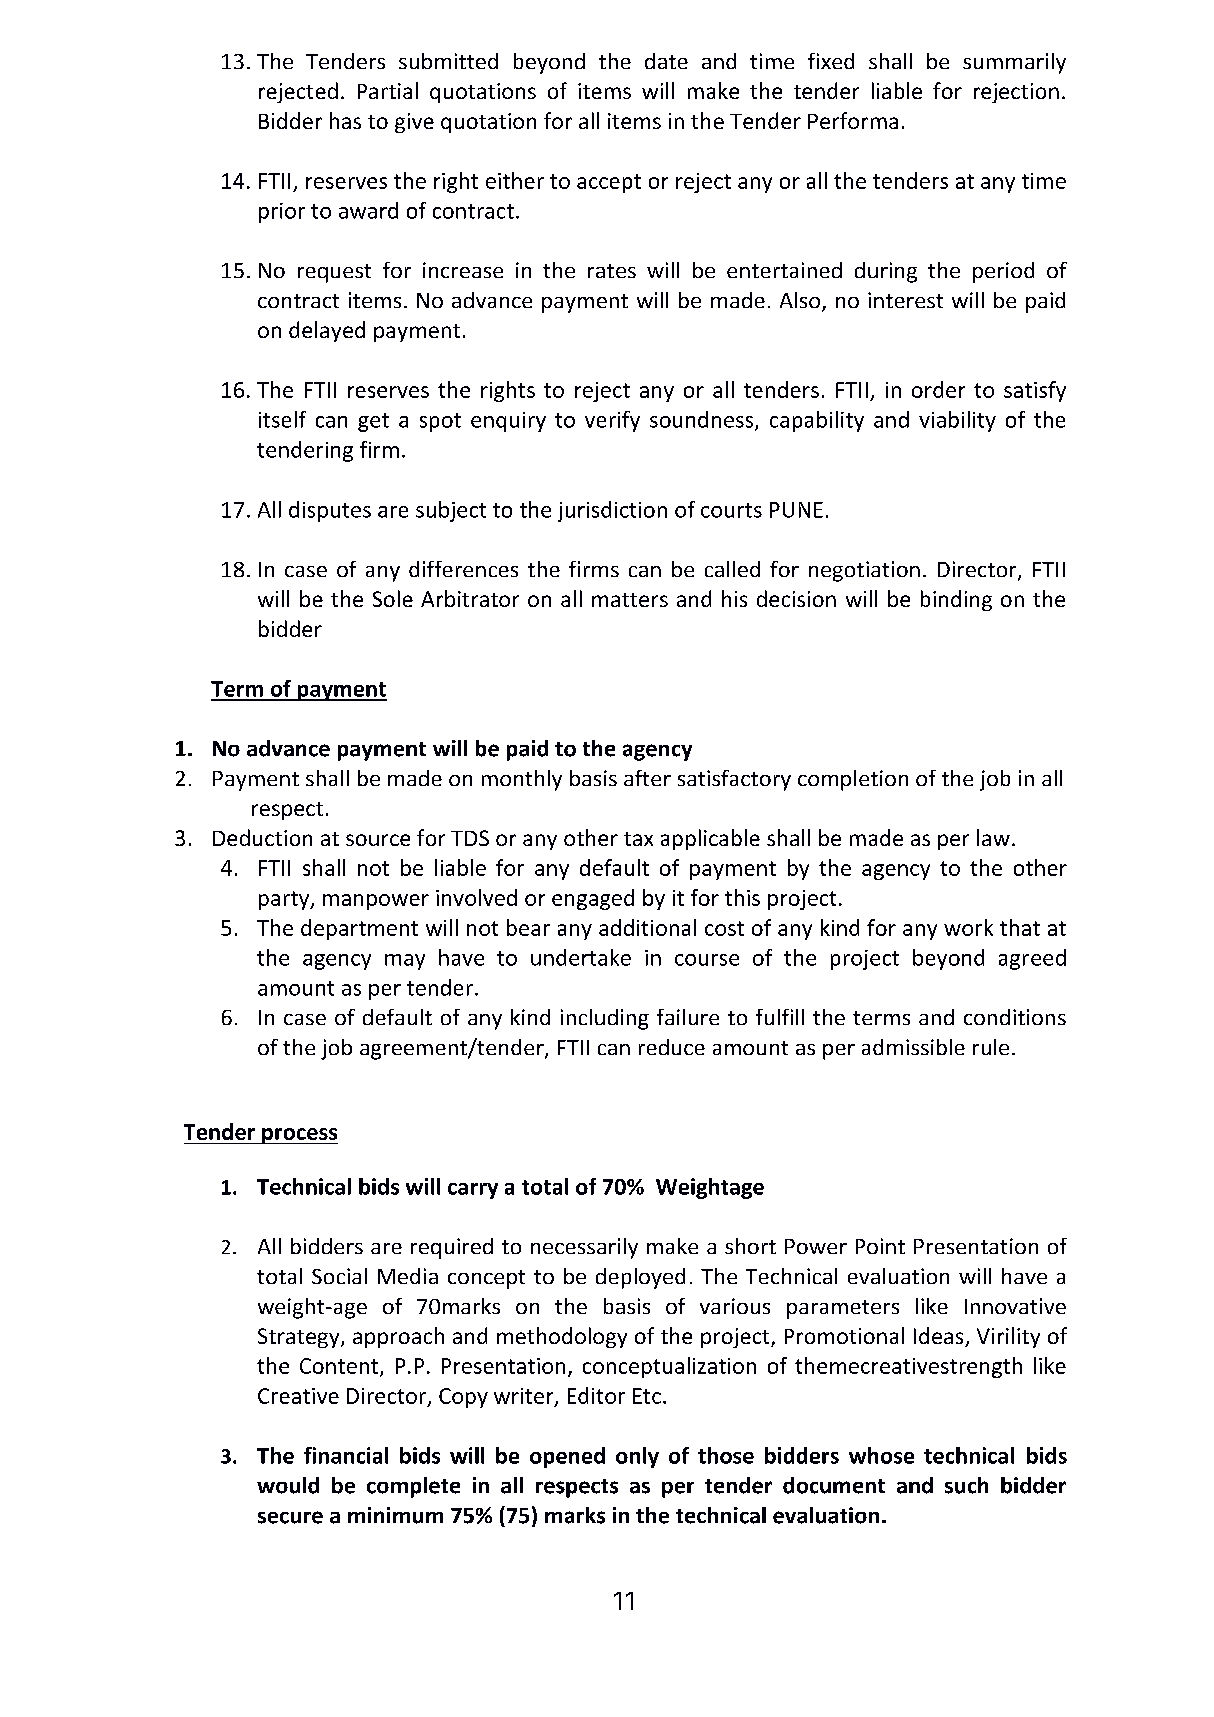 The height and width of the document is (1717, 1214). What do you see at coordinates (666, 61) in the document?
I see `date` at bounding box center [666, 61].
